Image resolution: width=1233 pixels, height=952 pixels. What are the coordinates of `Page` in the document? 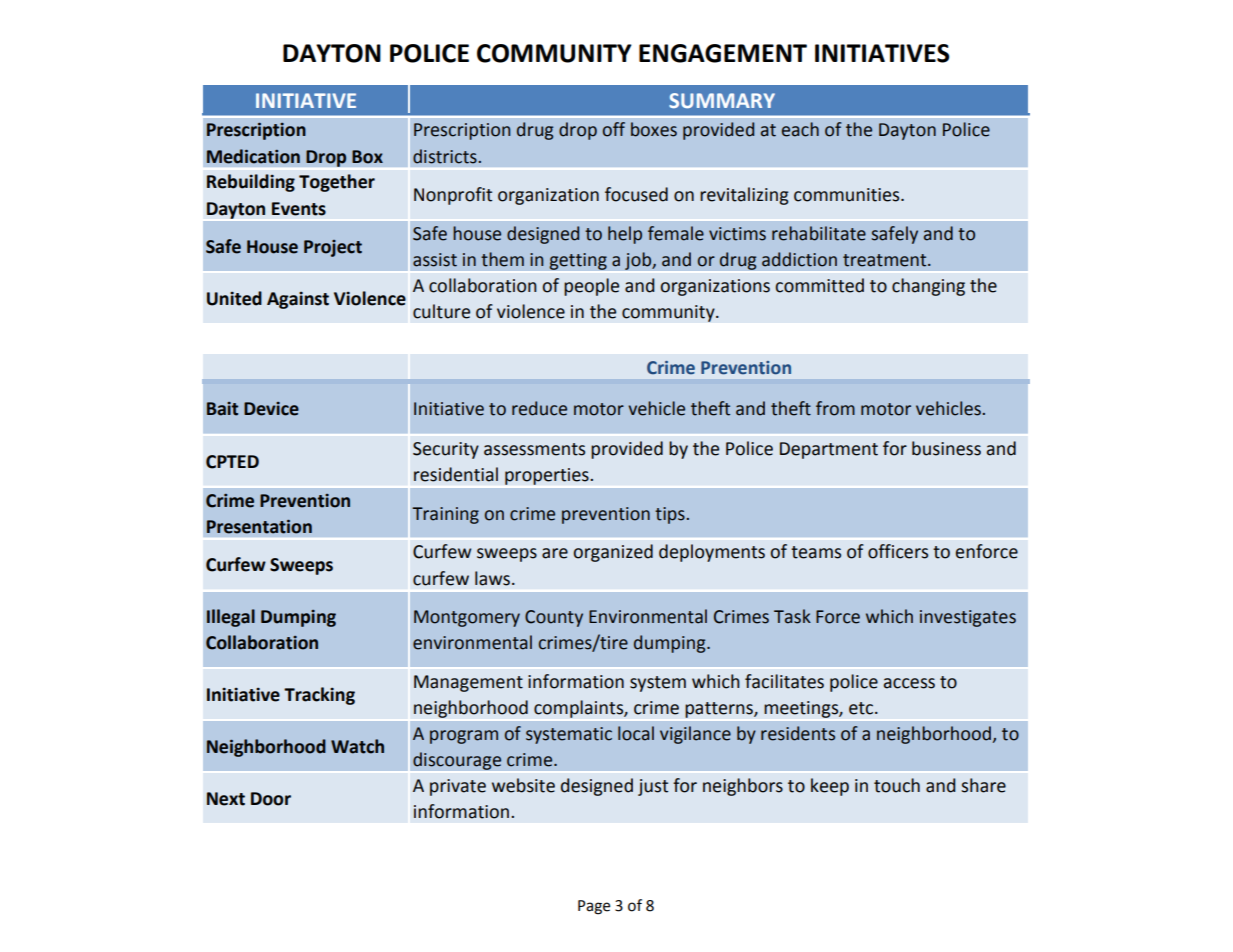 It's located at (594, 907).
